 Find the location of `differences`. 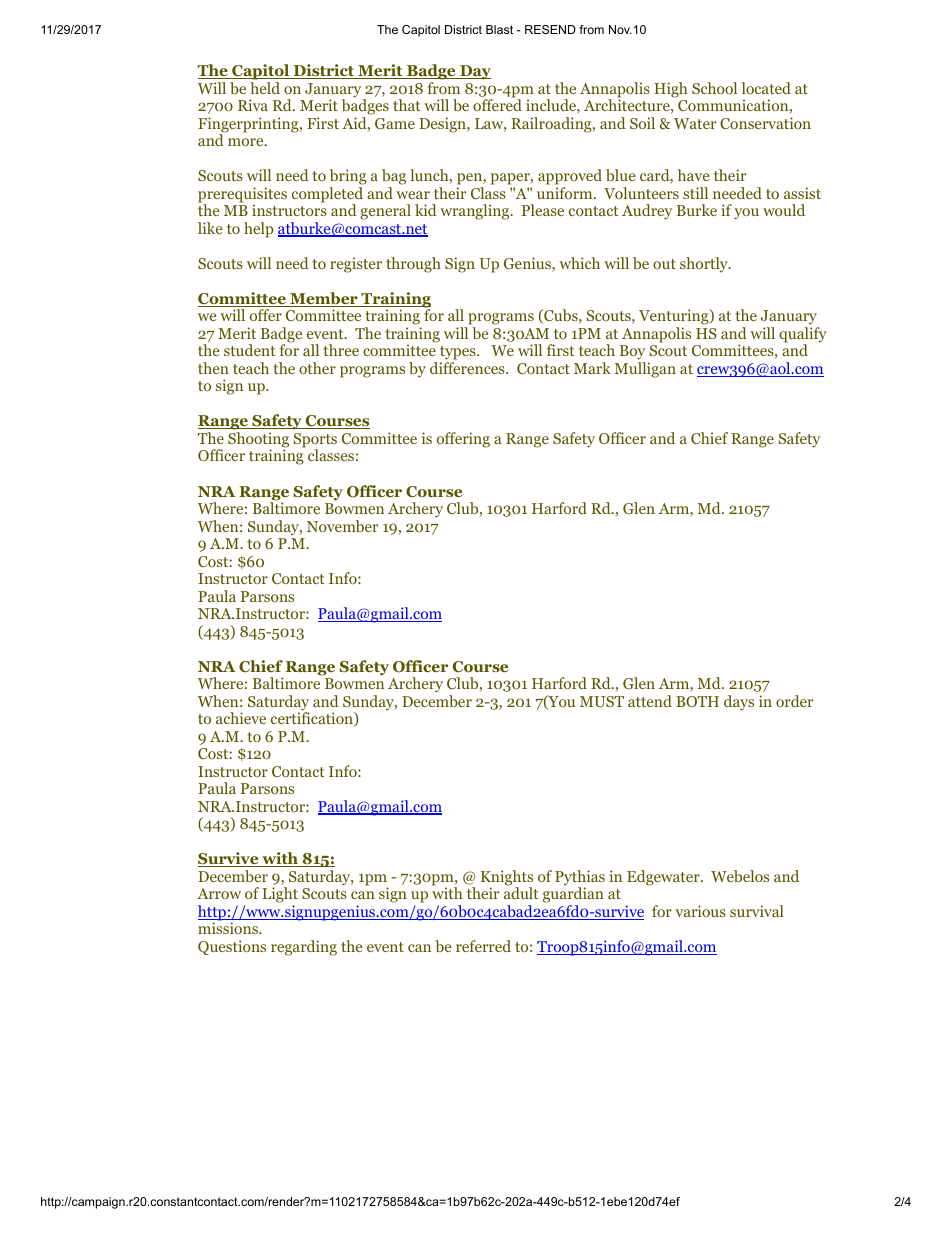

differences is located at coordinates (468, 368).
